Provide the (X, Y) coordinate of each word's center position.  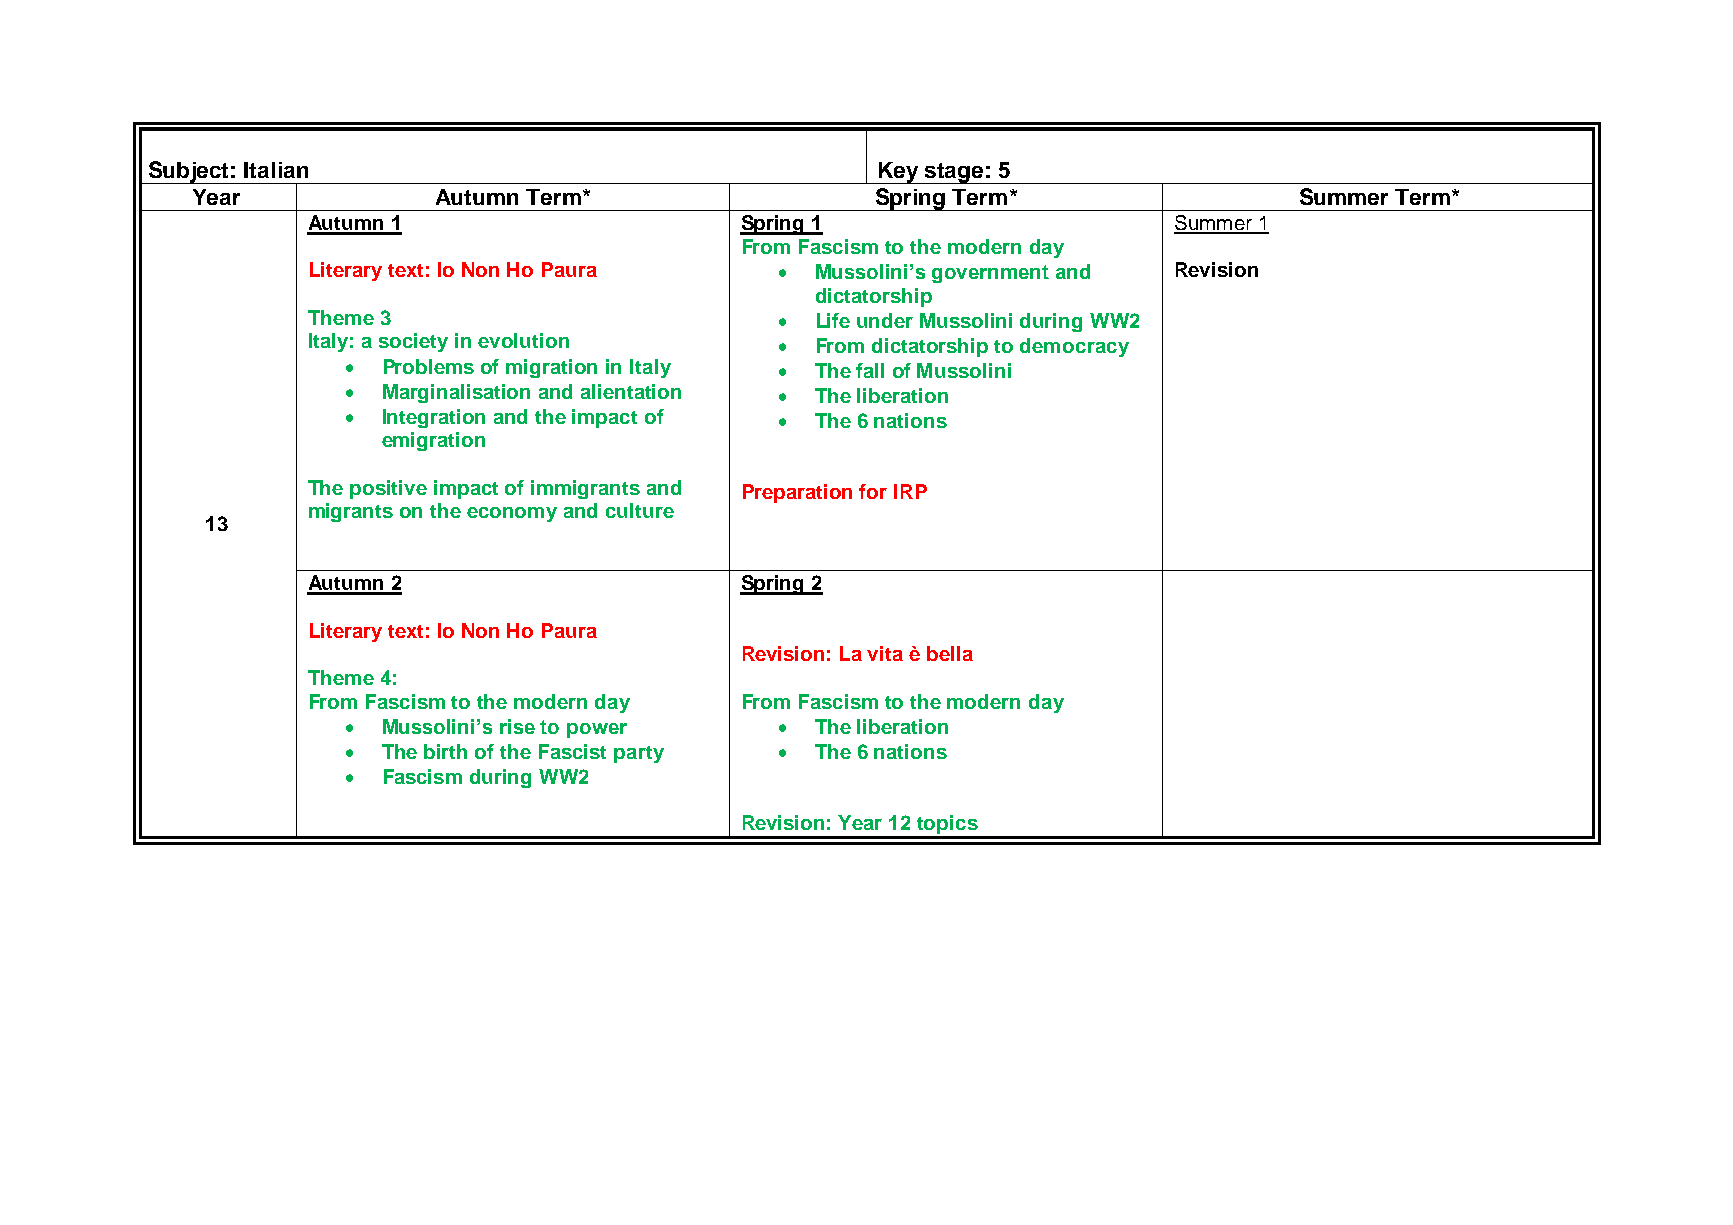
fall (870, 370)
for (873, 491)
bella (950, 653)
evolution (523, 340)
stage (954, 173)
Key (899, 173)
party (639, 754)
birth (445, 751)
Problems (429, 366)
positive (388, 489)
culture (640, 510)
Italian (276, 170)
